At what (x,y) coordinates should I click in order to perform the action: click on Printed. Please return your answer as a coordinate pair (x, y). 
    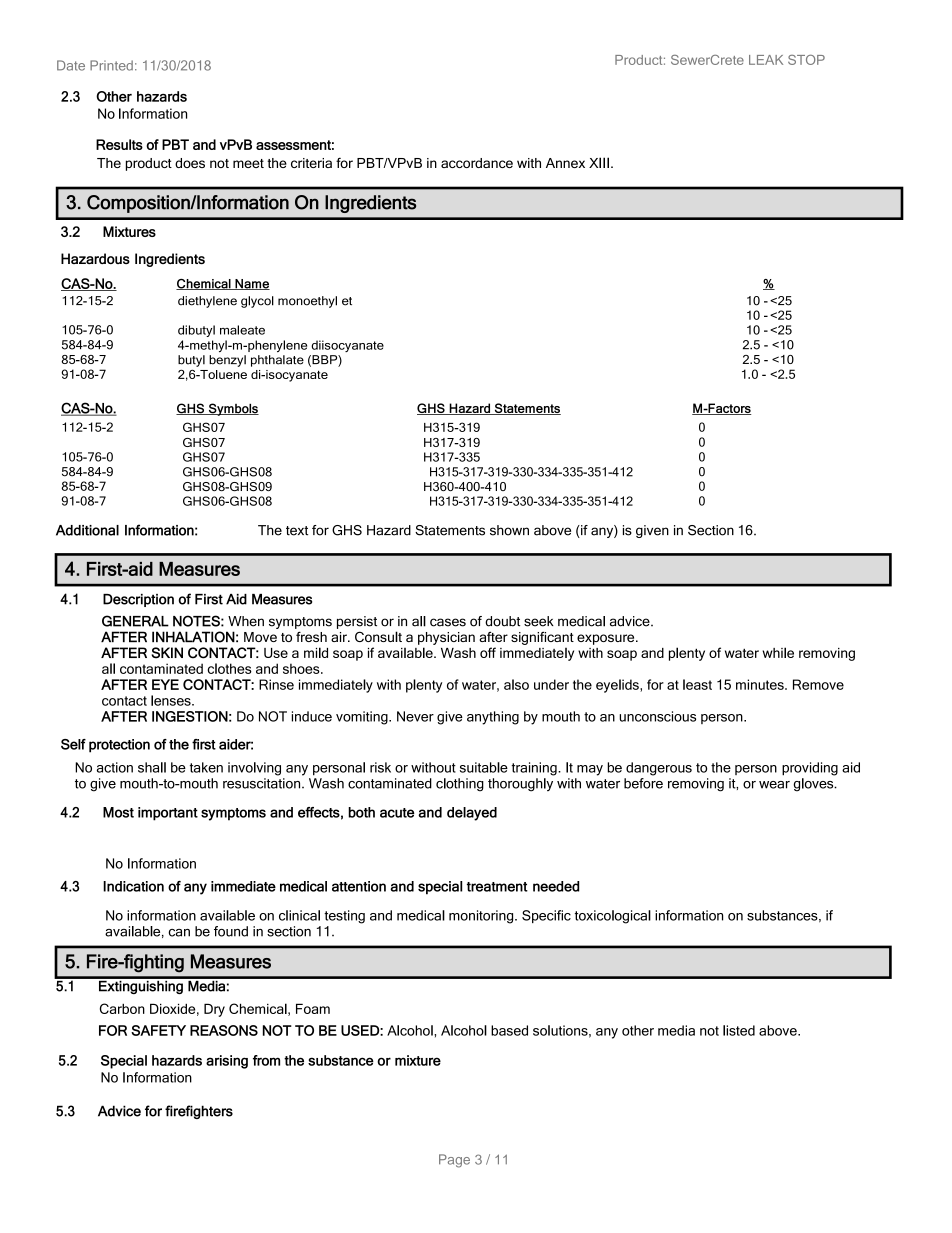
    Looking at the image, I should click on (111, 65).
